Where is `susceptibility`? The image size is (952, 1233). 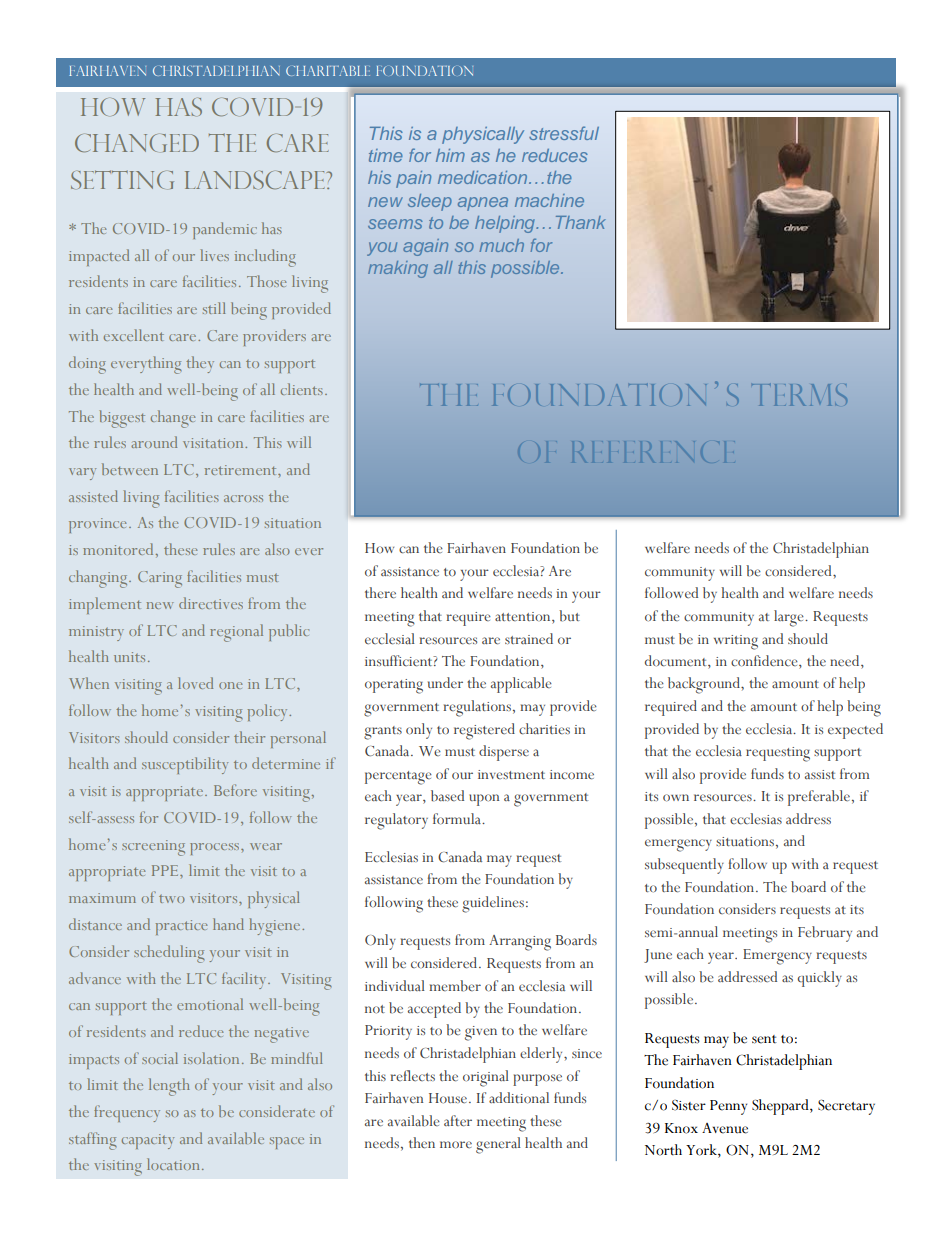
susceptibility is located at coordinates (185, 765).
